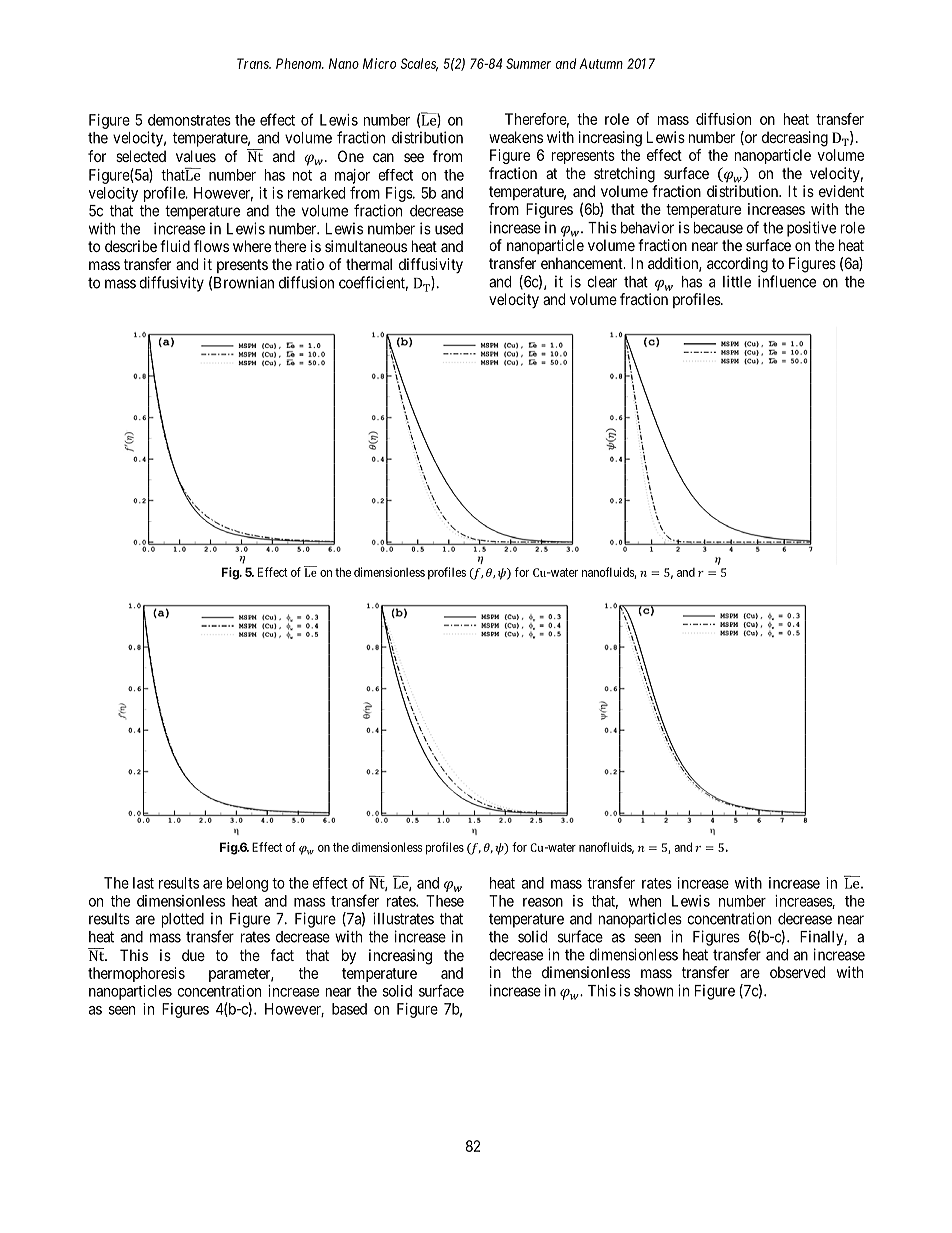  What do you see at coordinates (737, 281) in the screenshot?
I see `little` at bounding box center [737, 281].
